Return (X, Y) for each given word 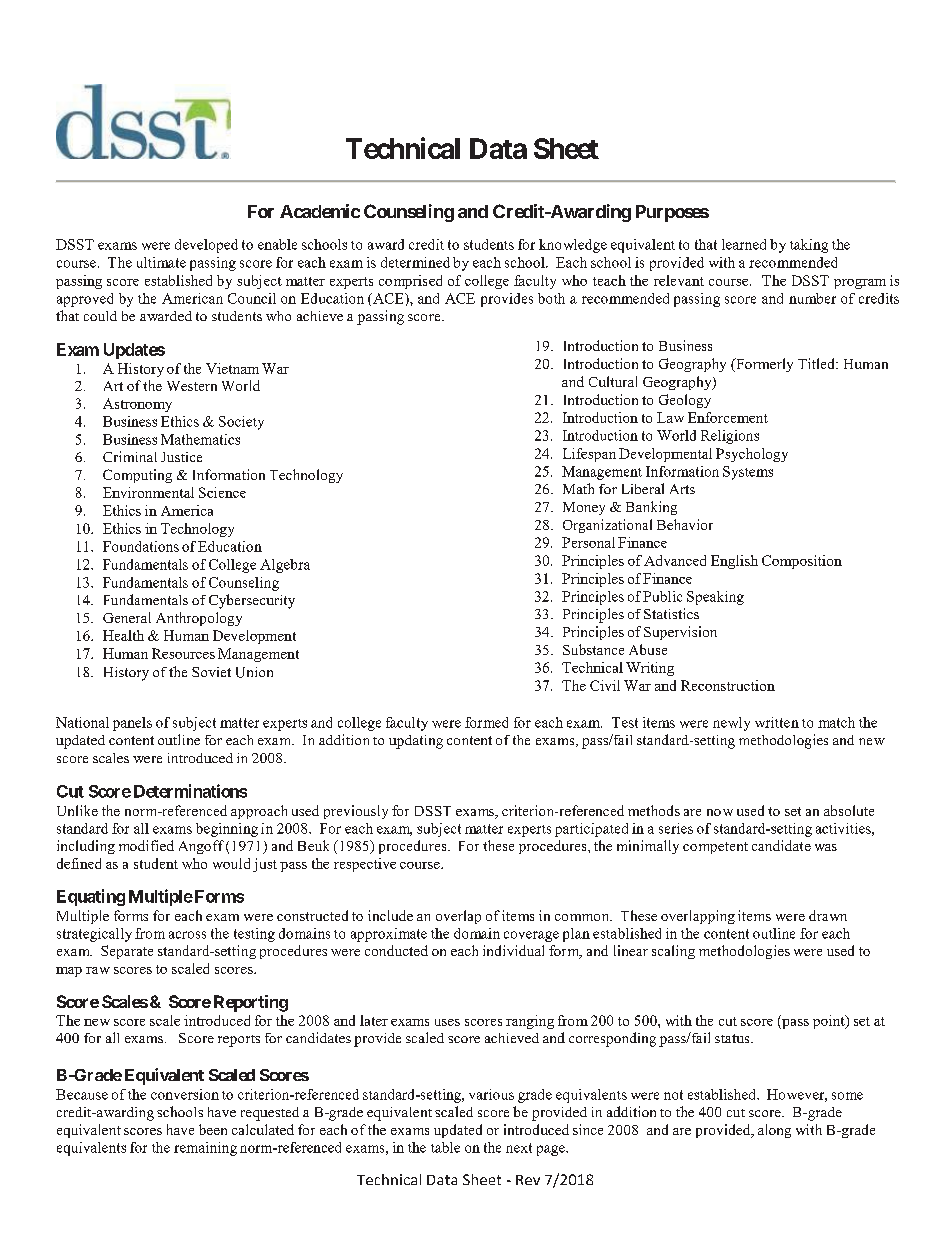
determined (415, 262)
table (445, 1147)
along (774, 1131)
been (213, 1129)
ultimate (161, 262)
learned (744, 244)
